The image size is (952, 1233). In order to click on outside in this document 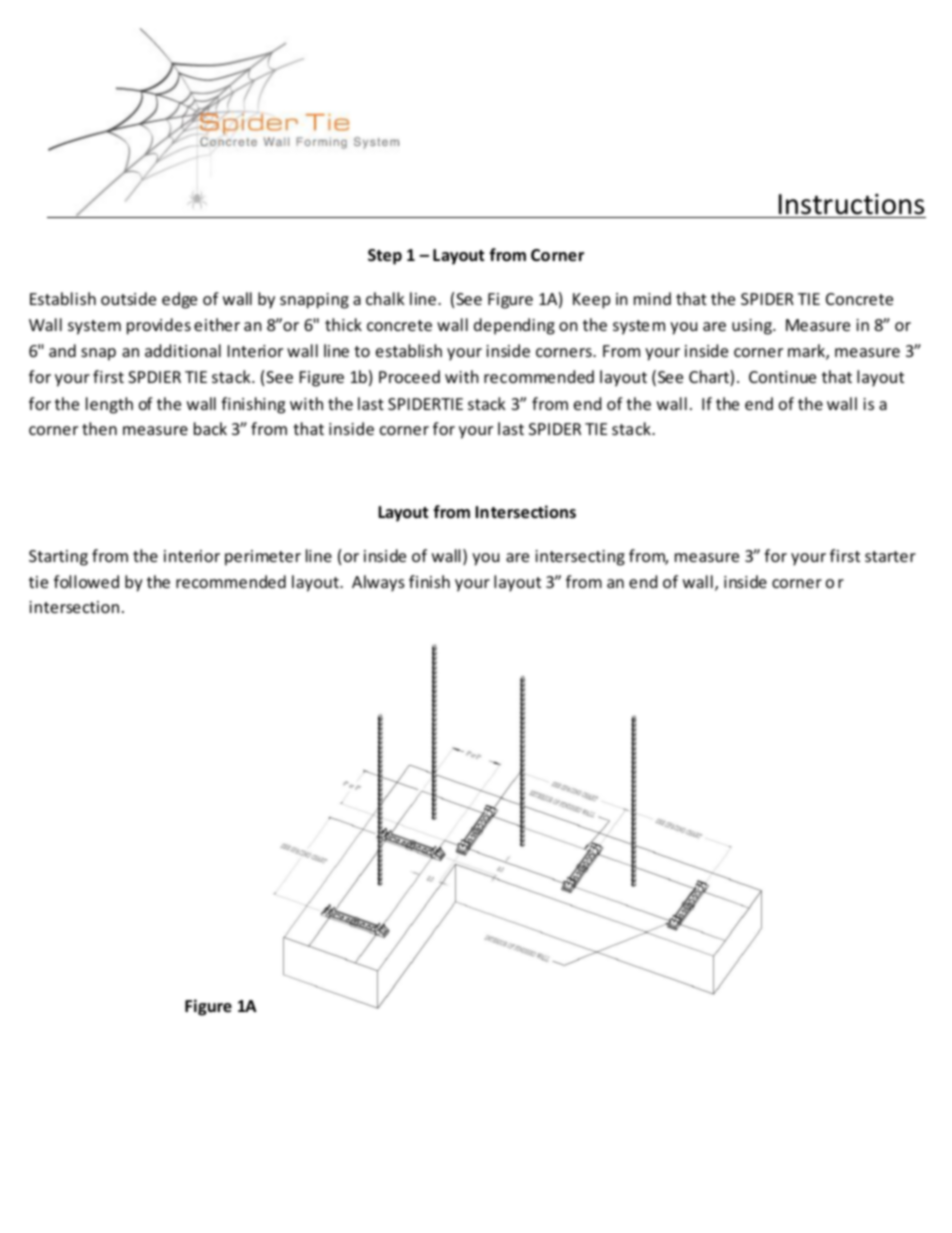, I will do `click(128, 298)`.
